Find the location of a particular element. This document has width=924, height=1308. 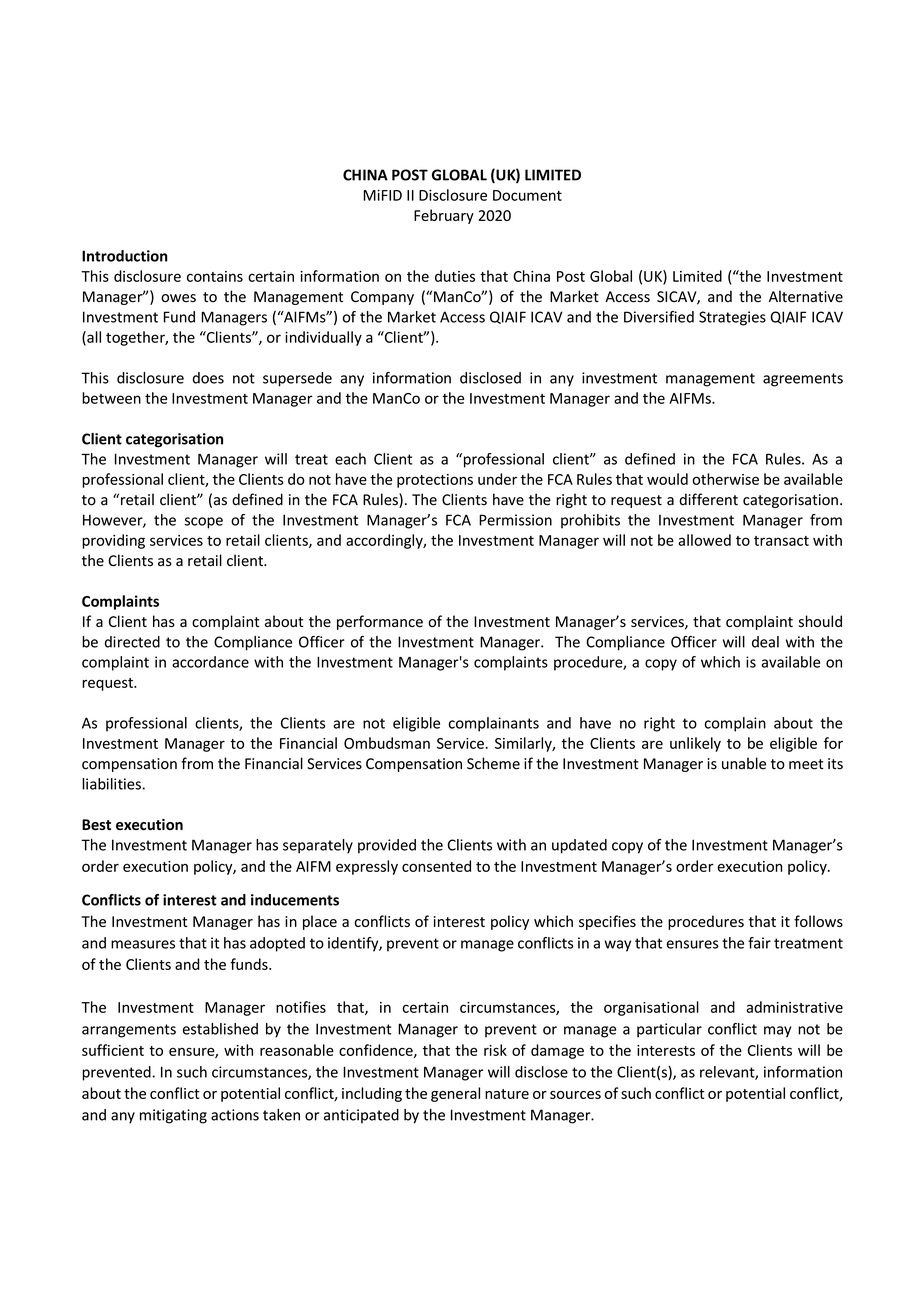

otherwise is located at coordinates (725, 479).
